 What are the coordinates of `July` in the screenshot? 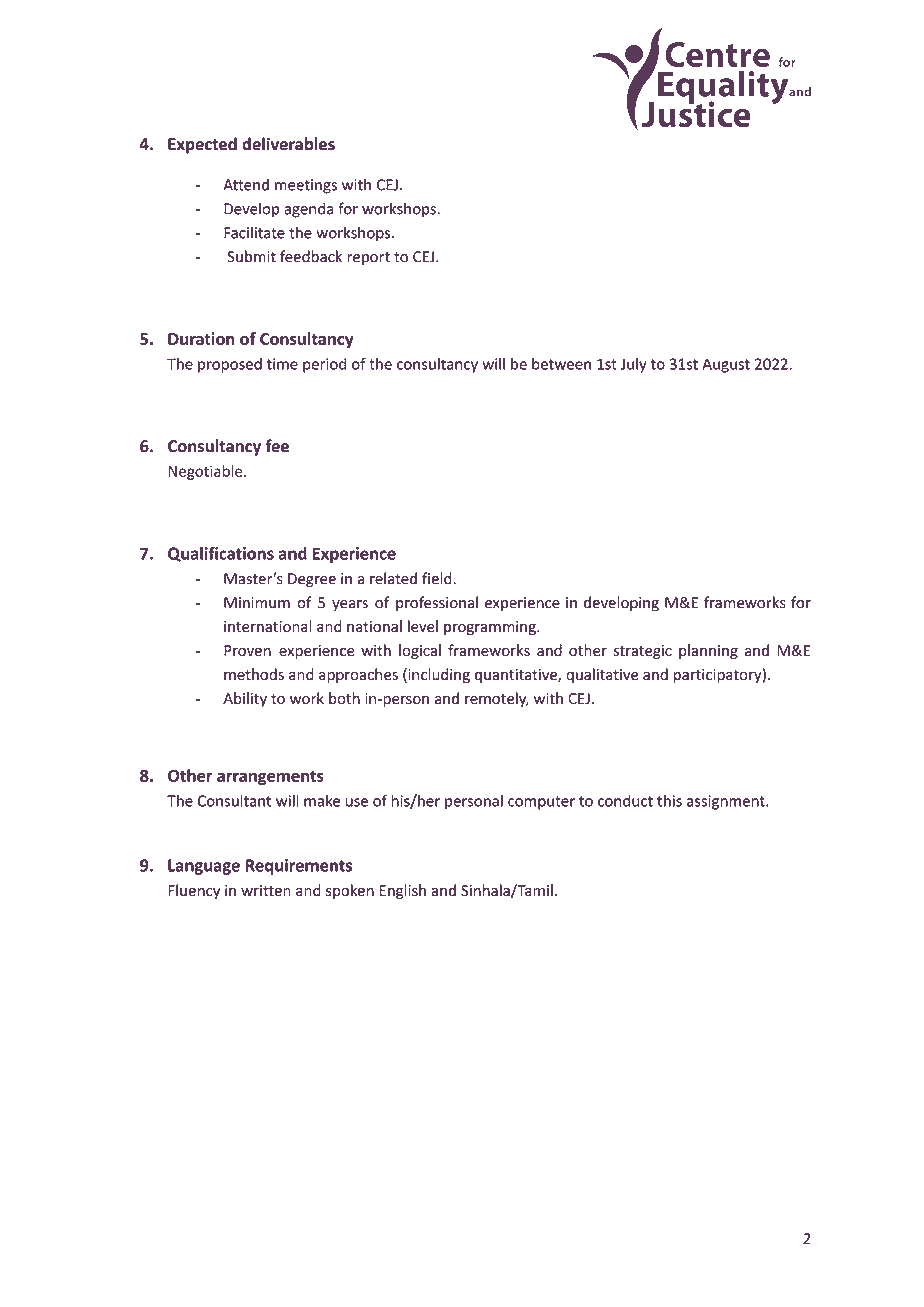 It's located at (633, 365).
